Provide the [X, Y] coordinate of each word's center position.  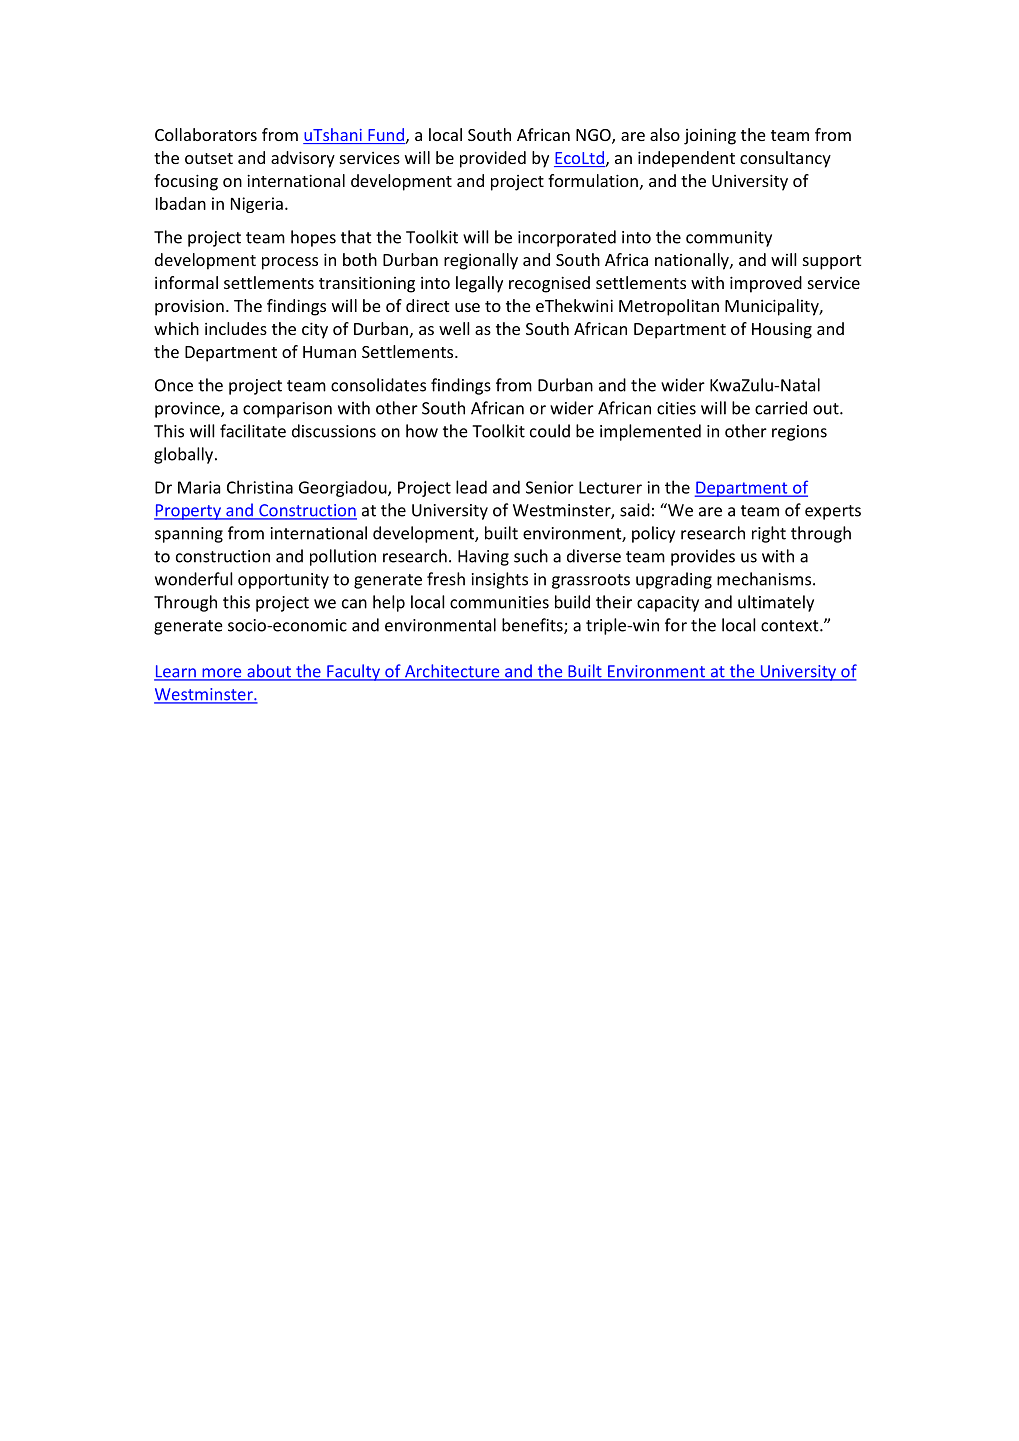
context [791, 626]
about [269, 672]
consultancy [785, 159]
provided [493, 159]
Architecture [452, 672]
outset [209, 158]
